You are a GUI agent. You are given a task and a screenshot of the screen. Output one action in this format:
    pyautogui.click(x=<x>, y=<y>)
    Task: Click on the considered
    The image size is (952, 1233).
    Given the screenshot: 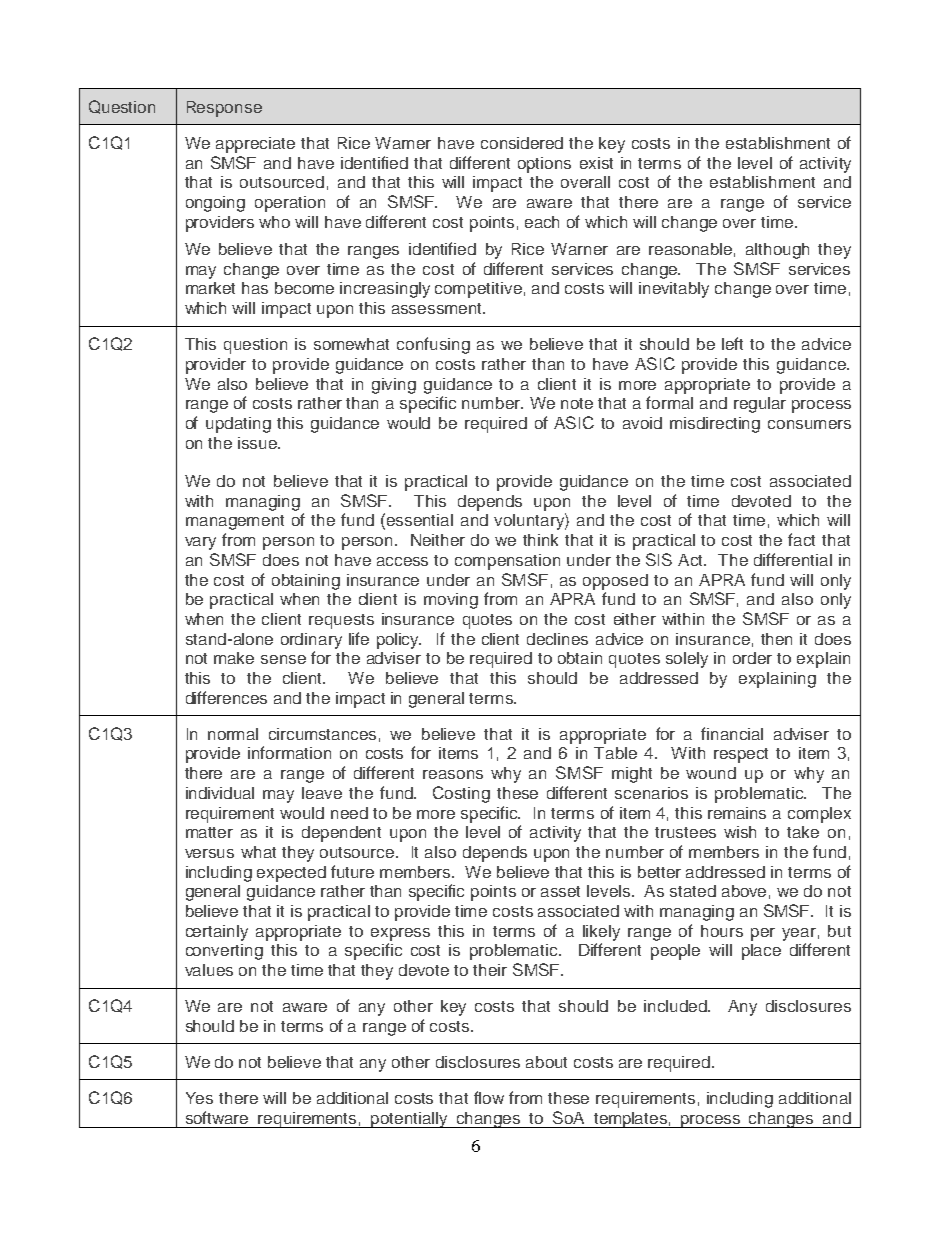 What is the action you would take?
    pyautogui.click(x=522, y=143)
